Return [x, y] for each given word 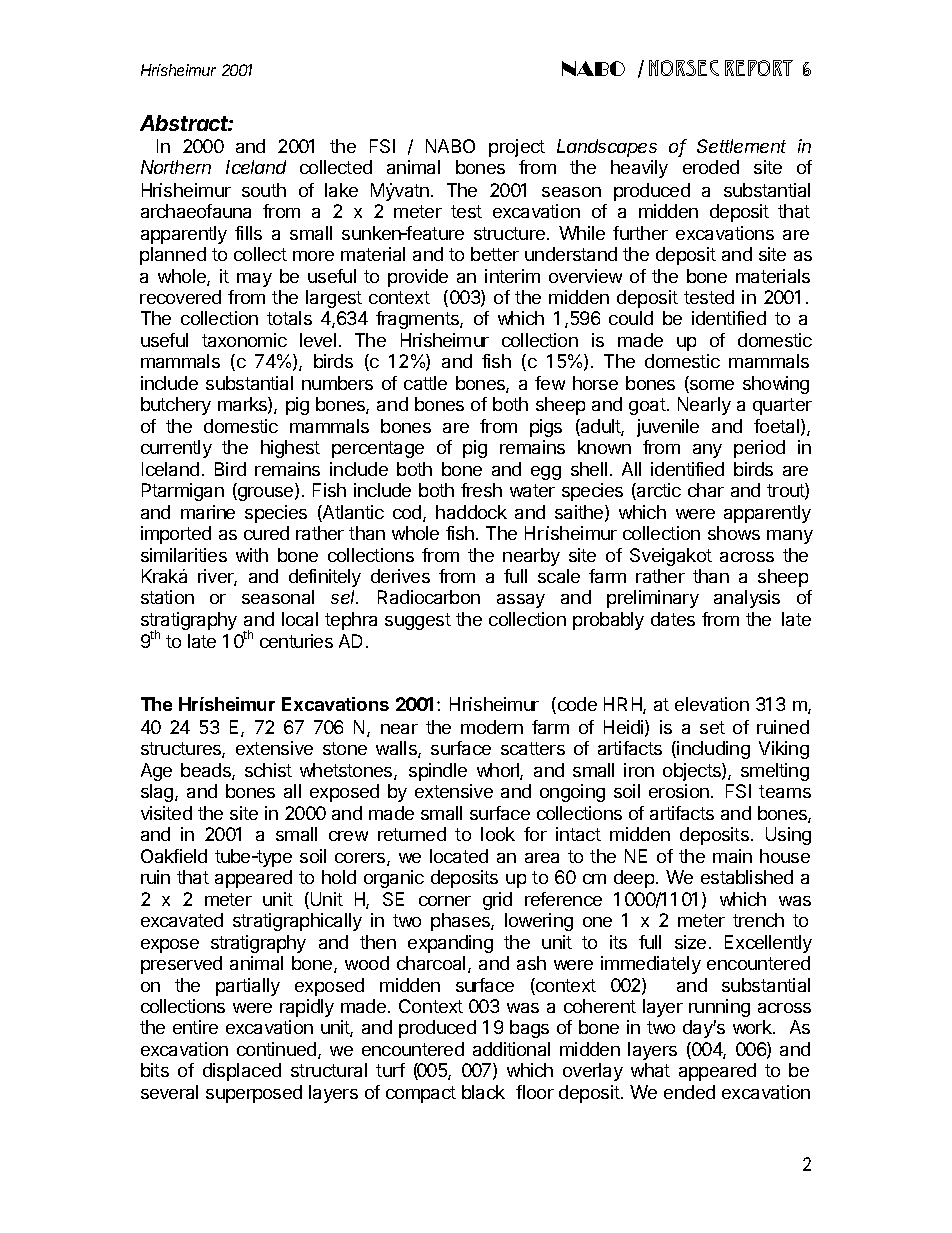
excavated [182, 920]
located [459, 856]
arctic [658, 491]
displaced [242, 1072]
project [517, 148]
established [747, 877]
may [254, 280]
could [631, 318]
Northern [176, 167]
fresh [481, 490]
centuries [296, 641]
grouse [266, 494]
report [759, 68]
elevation [712, 704]
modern [492, 727]
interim [512, 276]
